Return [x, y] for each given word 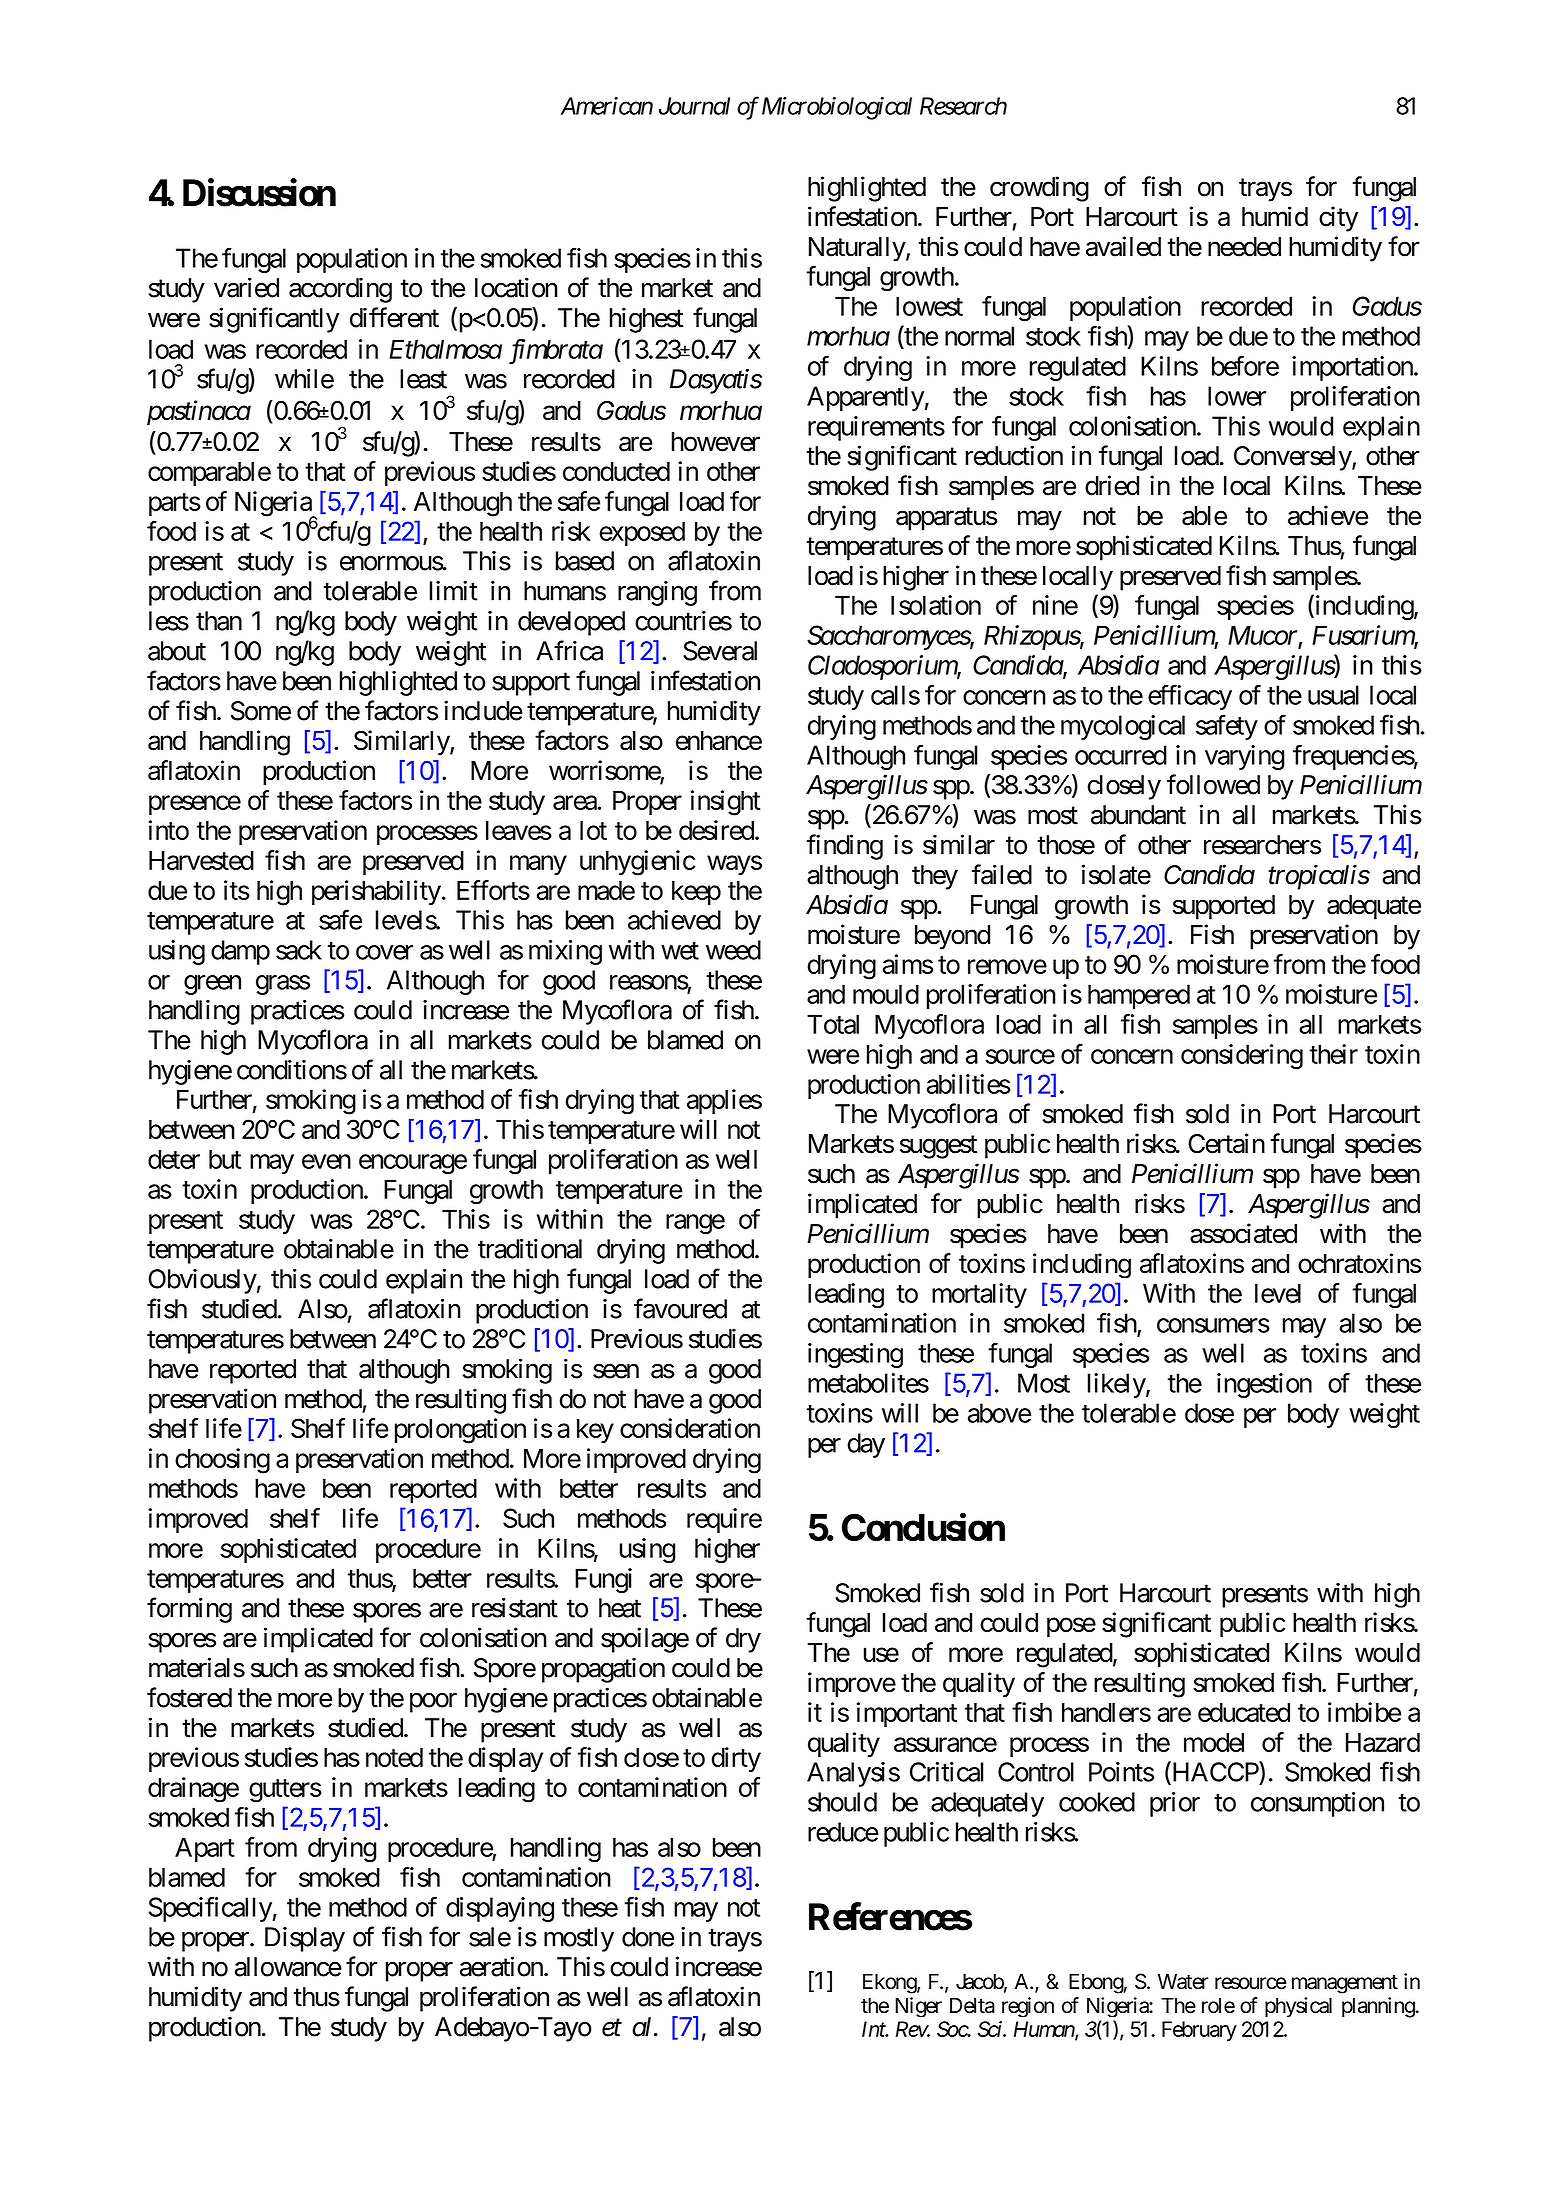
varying [1244, 757]
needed [1244, 247]
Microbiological [837, 108]
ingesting [855, 1355]
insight [725, 803]
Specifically [210, 1909]
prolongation [460, 1431]
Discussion [259, 192]
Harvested [201, 860]
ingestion [1264, 1385]
